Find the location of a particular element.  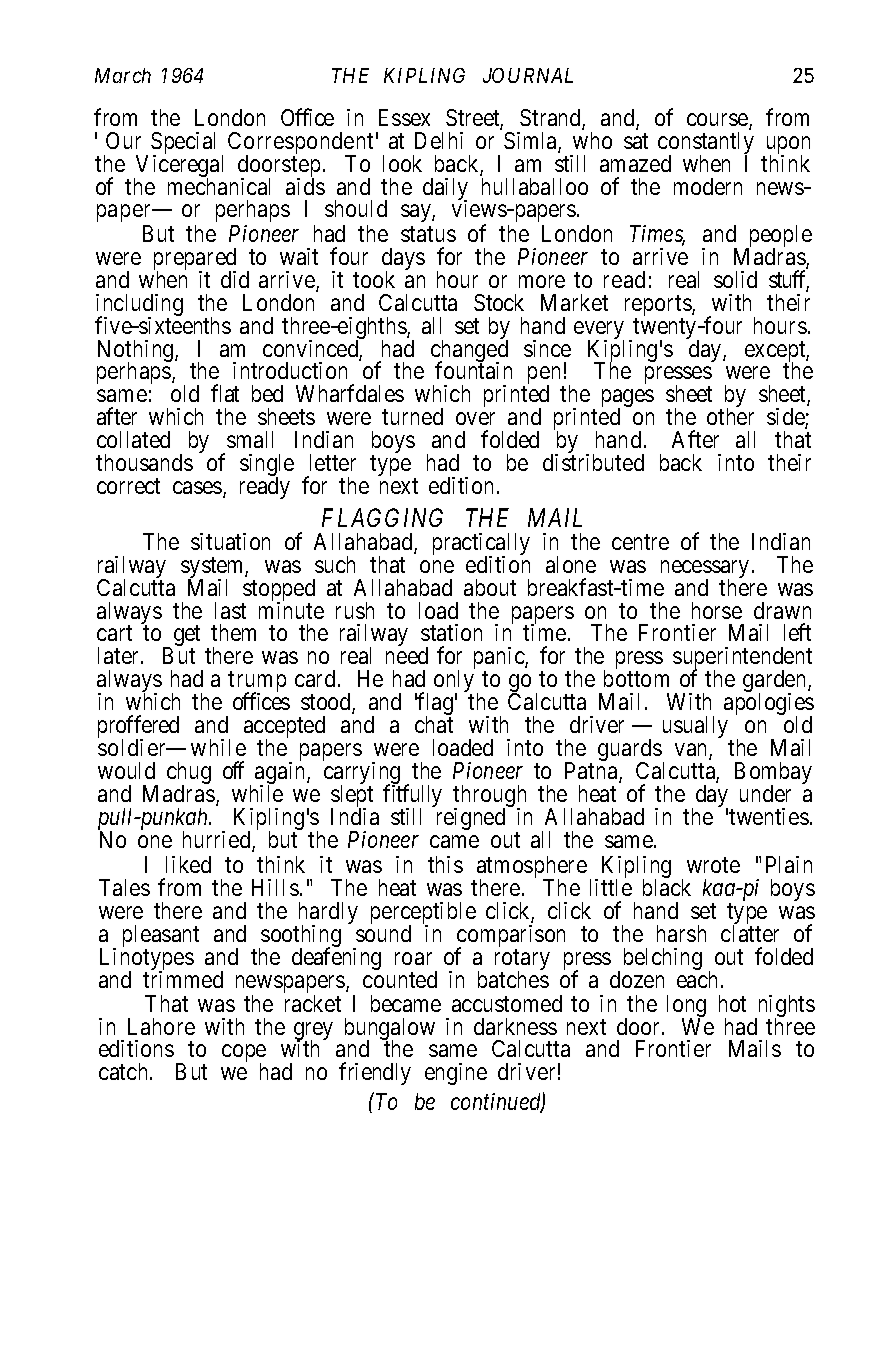

long is located at coordinates (686, 1007).
